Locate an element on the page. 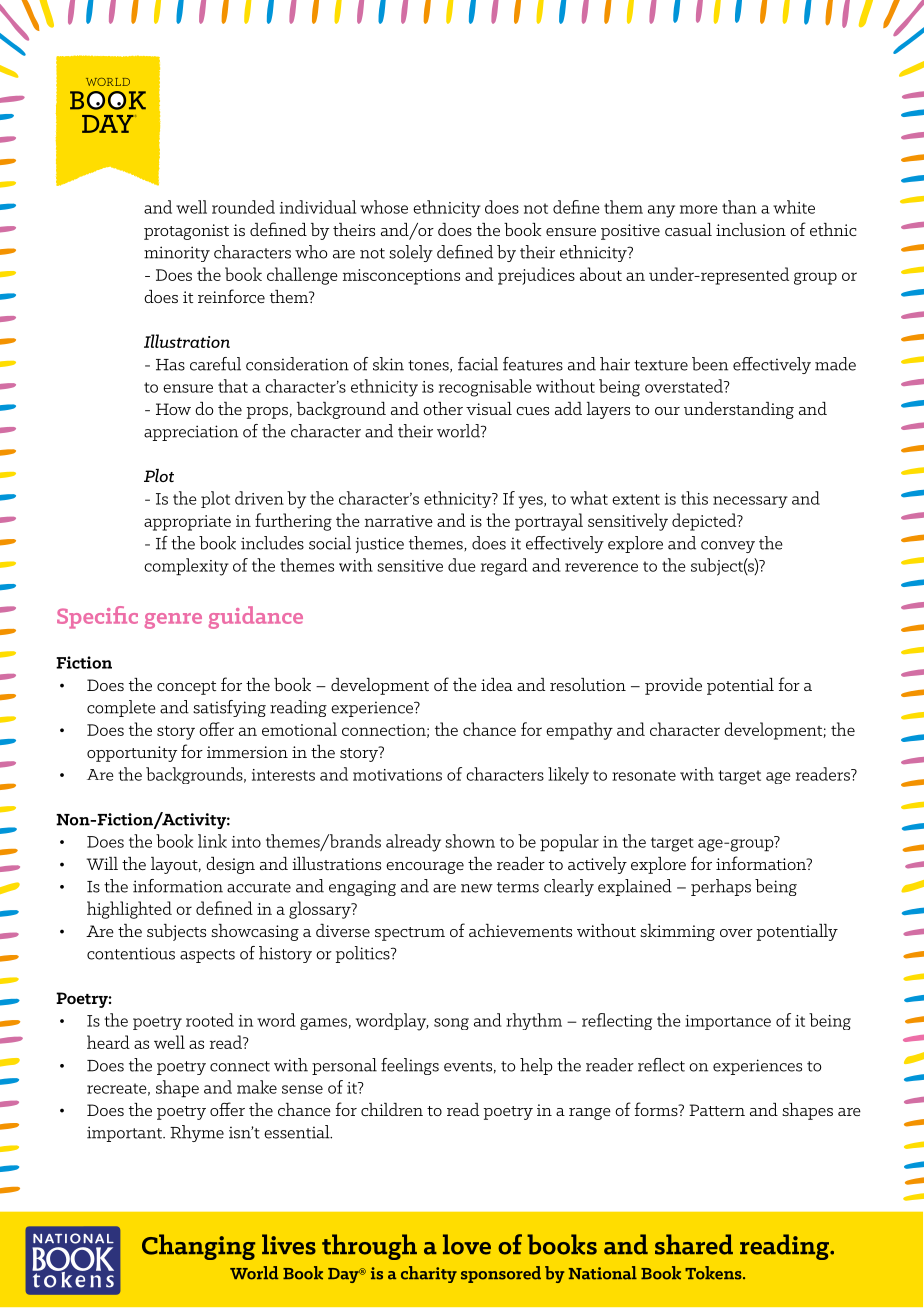 Image resolution: width=924 pixels, height=1308 pixels. love is located at coordinates (467, 1244).
